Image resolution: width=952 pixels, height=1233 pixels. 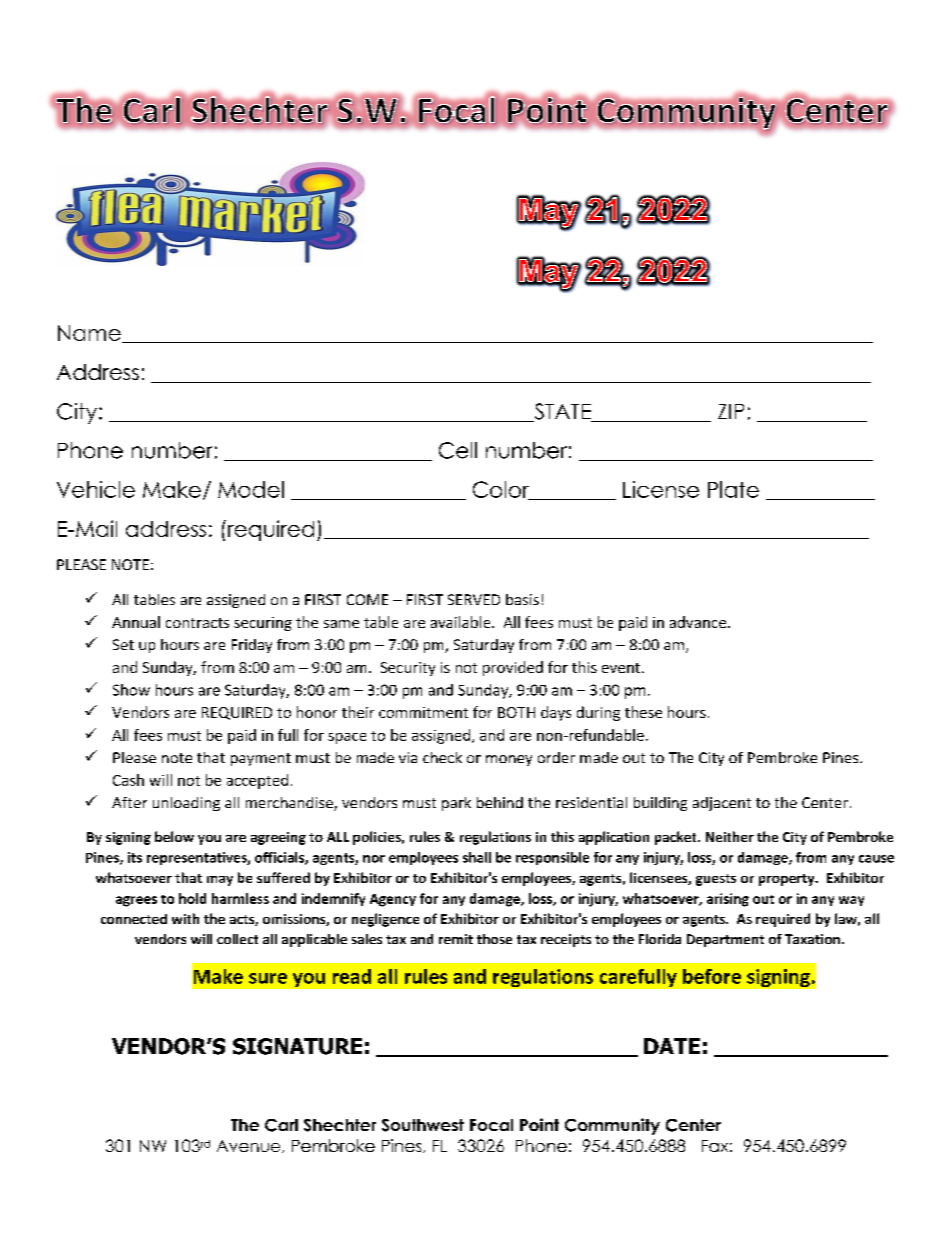 What do you see at coordinates (731, 411) in the image?
I see `ZIP` at bounding box center [731, 411].
